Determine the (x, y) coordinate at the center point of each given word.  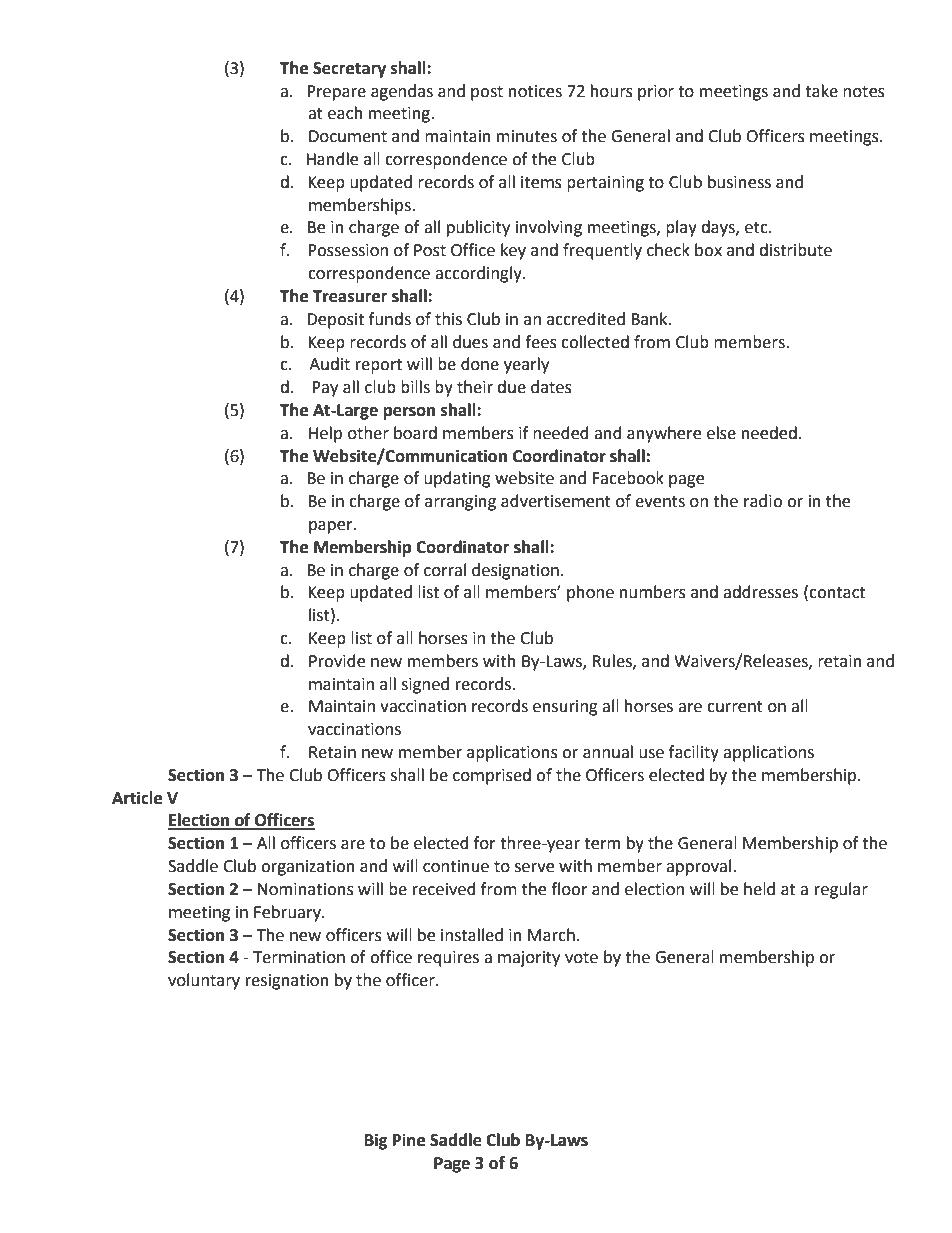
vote (581, 958)
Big (376, 1141)
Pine (409, 1140)
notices (535, 91)
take (821, 91)
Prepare (336, 93)
